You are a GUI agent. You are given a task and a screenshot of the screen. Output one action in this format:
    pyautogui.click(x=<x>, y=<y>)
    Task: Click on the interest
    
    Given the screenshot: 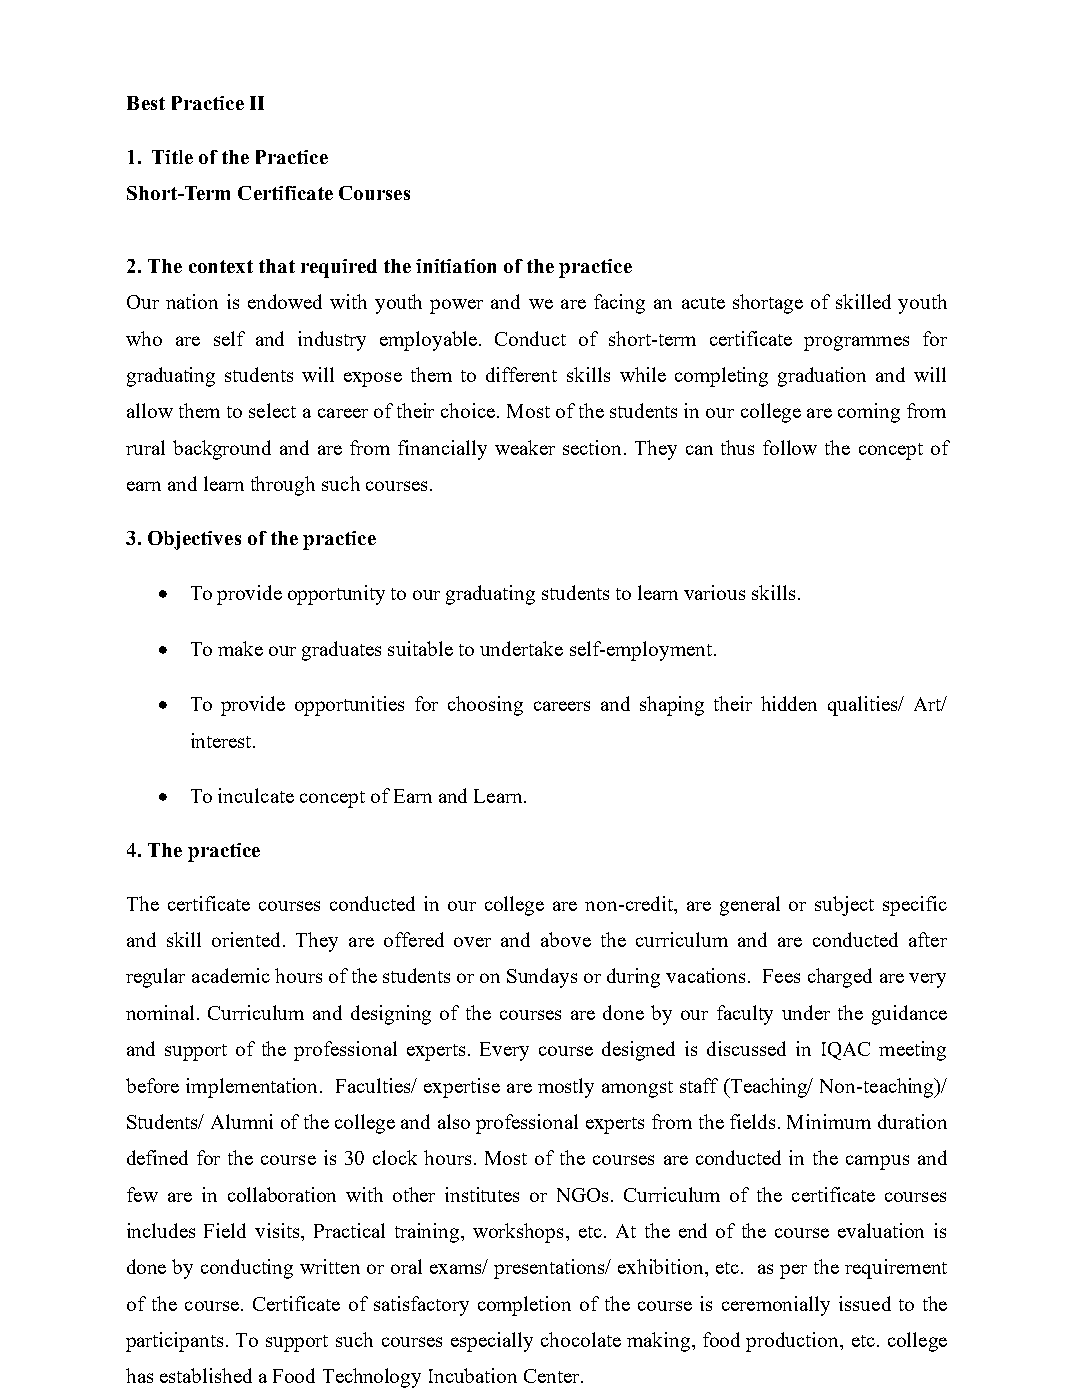 What is the action you would take?
    pyautogui.click(x=222, y=740)
